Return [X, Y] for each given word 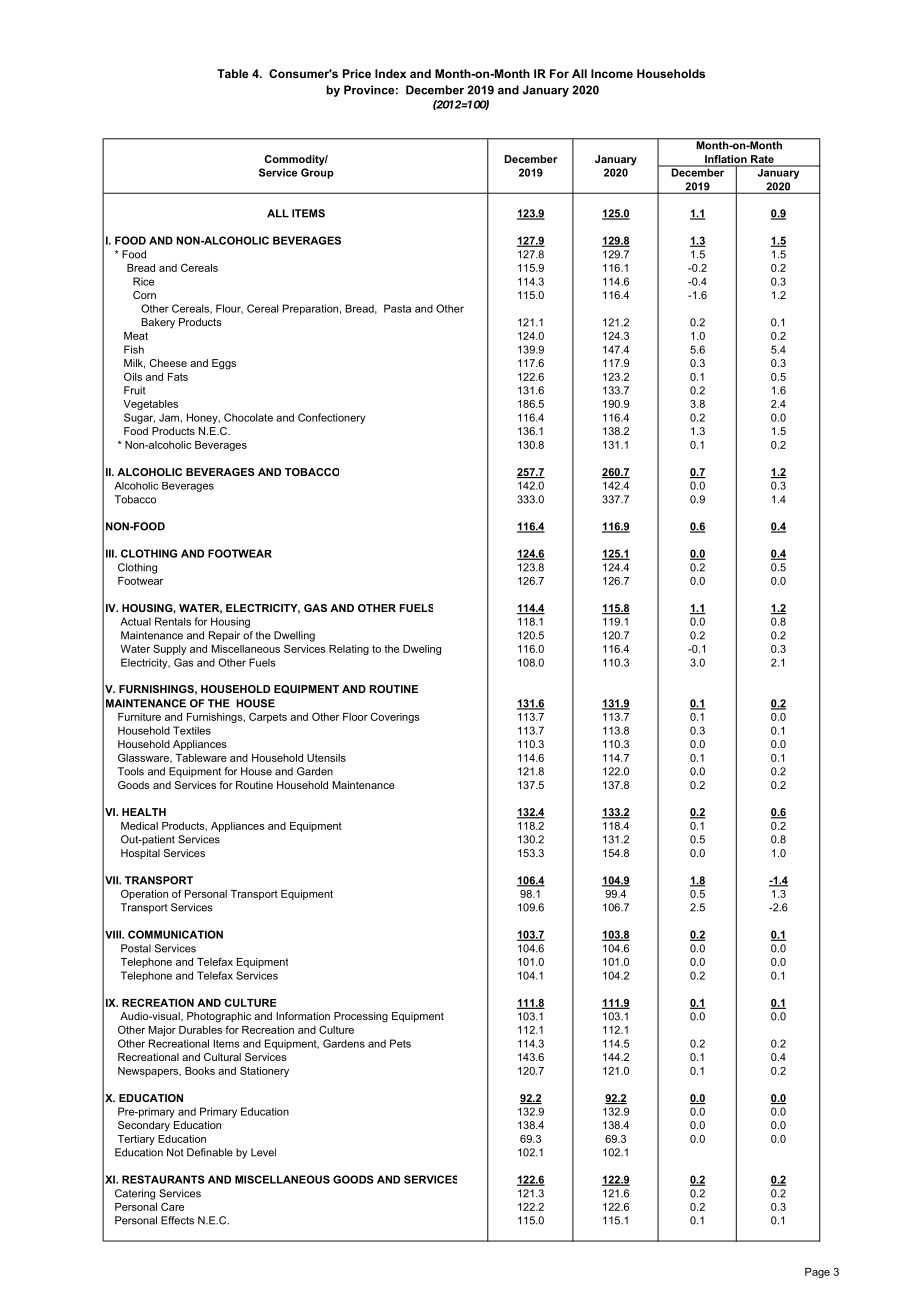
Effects [177, 1220]
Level [263, 1152]
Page [817, 1273]
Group [317, 173]
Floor [355, 717]
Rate [762, 160]
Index [390, 73]
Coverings [395, 717]
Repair [224, 636]
